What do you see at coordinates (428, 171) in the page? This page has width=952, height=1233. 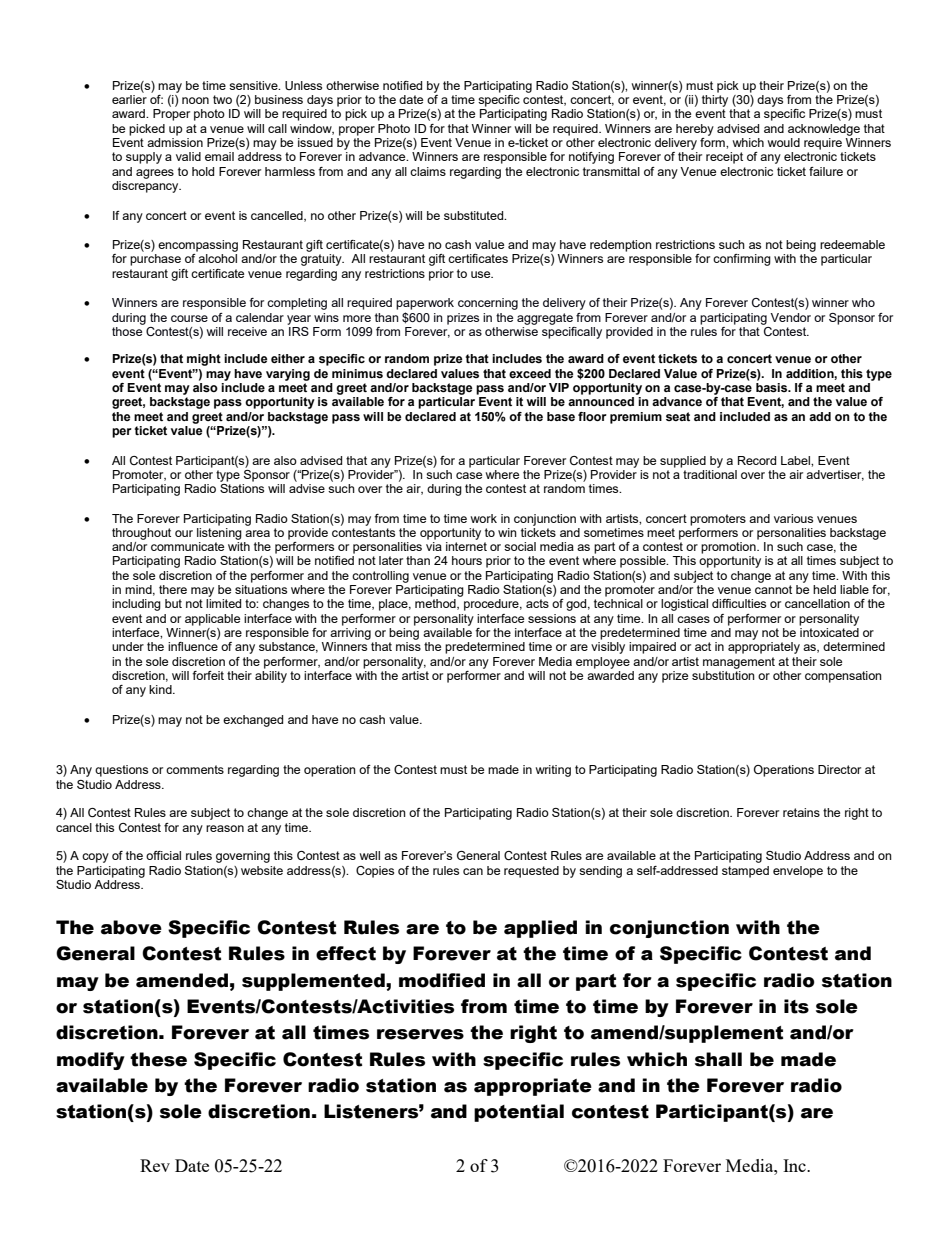 I see `claims` at bounding box center [428, 171].
